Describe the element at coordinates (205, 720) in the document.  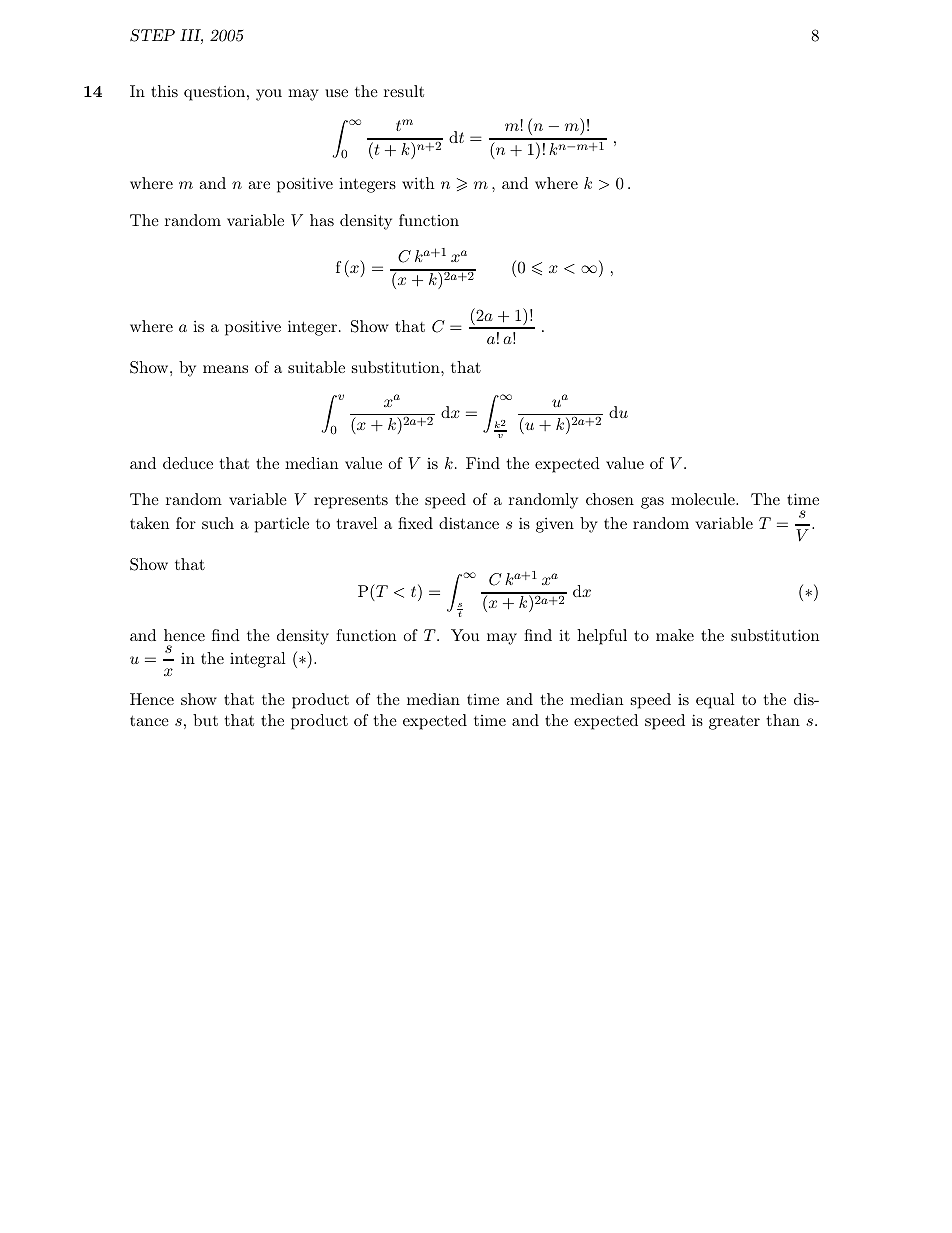
I see `but` at that location.
